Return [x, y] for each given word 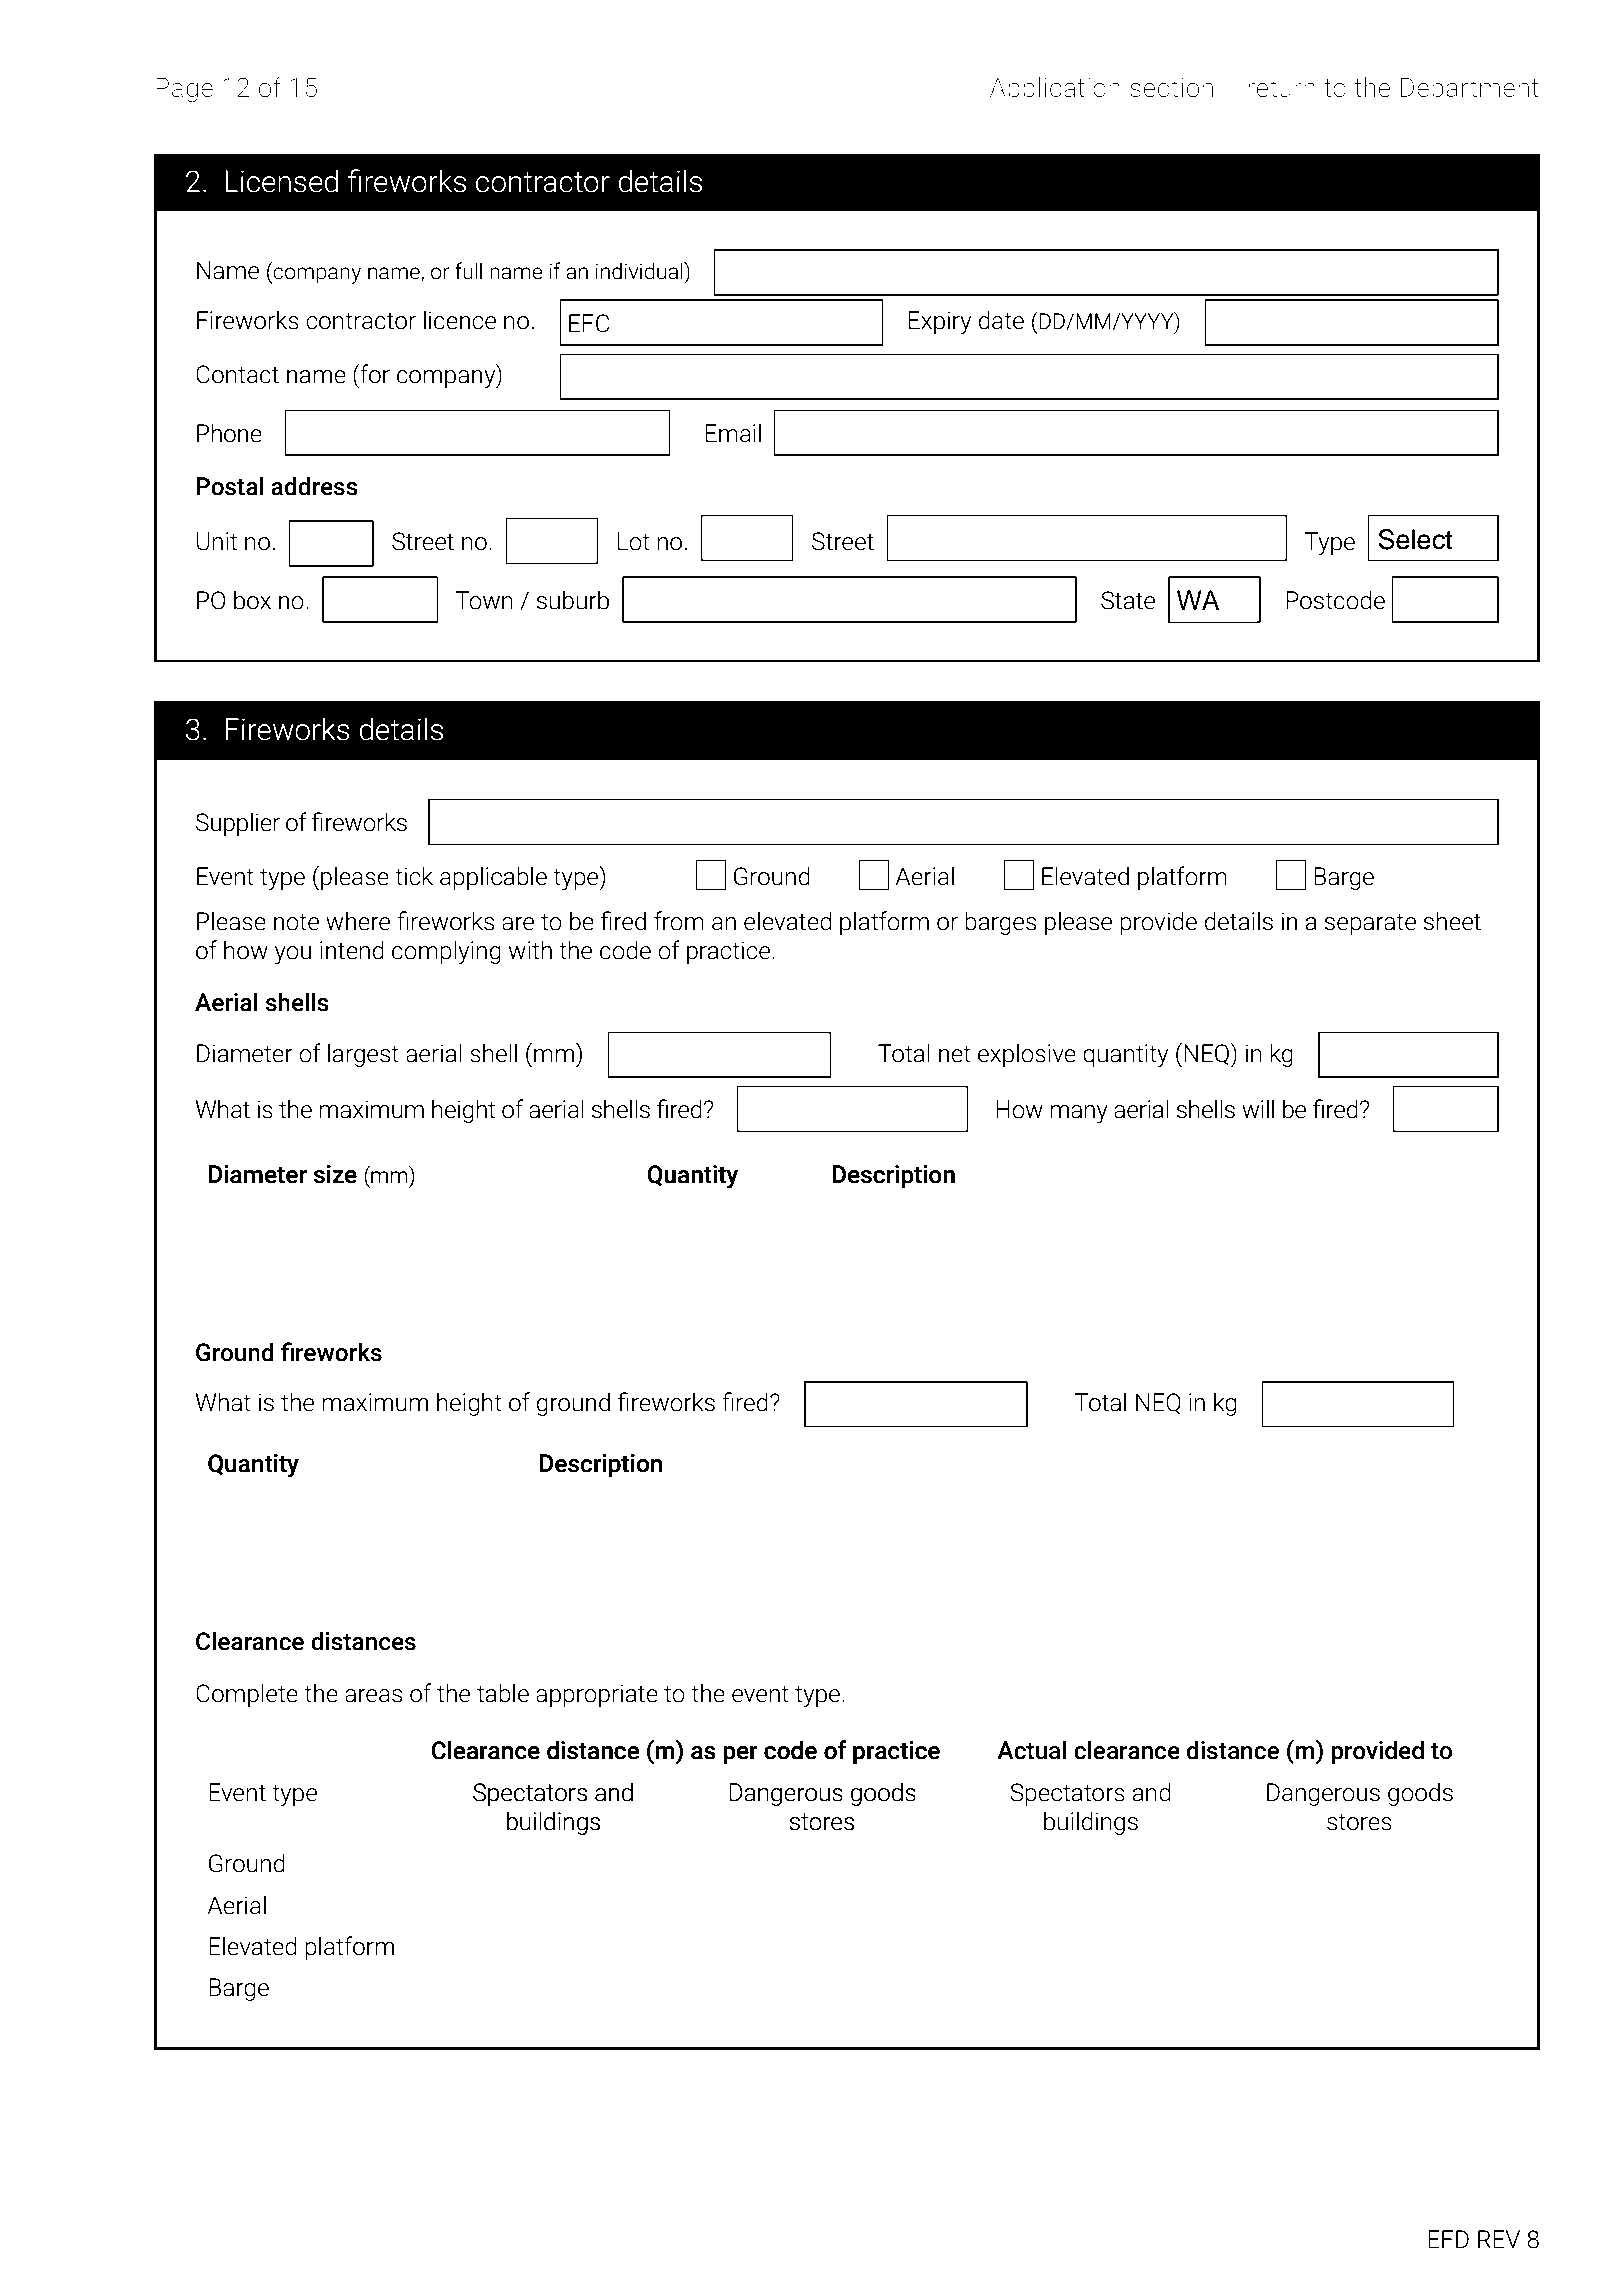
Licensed [281, 181]
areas [373, 1696]
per [740, 1755]
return [1281, 88]
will [1258, 1108]
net [955, 1054]
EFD [1448, 2239]
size [335, 1174]
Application [1055, 89]
